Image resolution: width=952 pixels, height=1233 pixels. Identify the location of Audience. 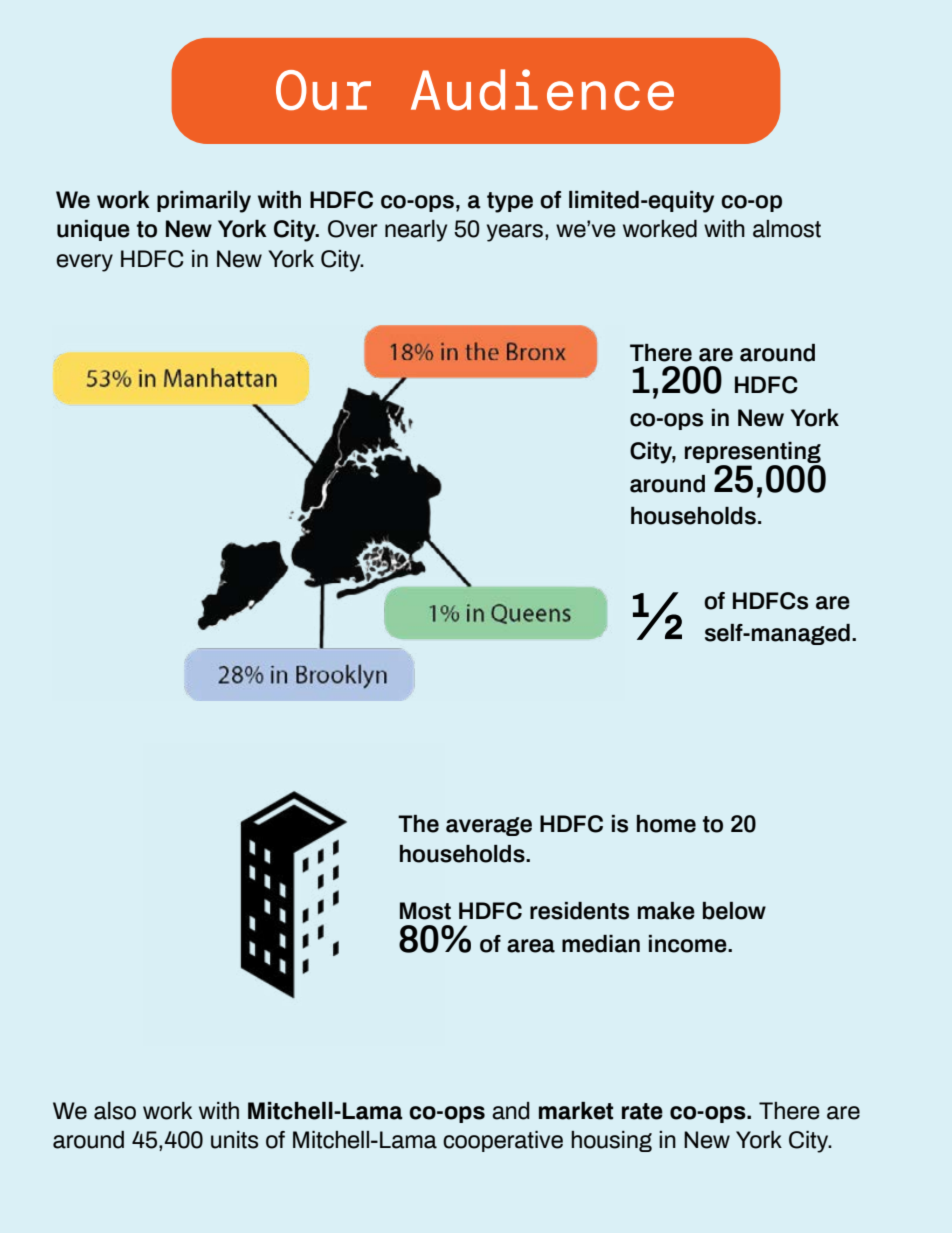
(542, 89).
